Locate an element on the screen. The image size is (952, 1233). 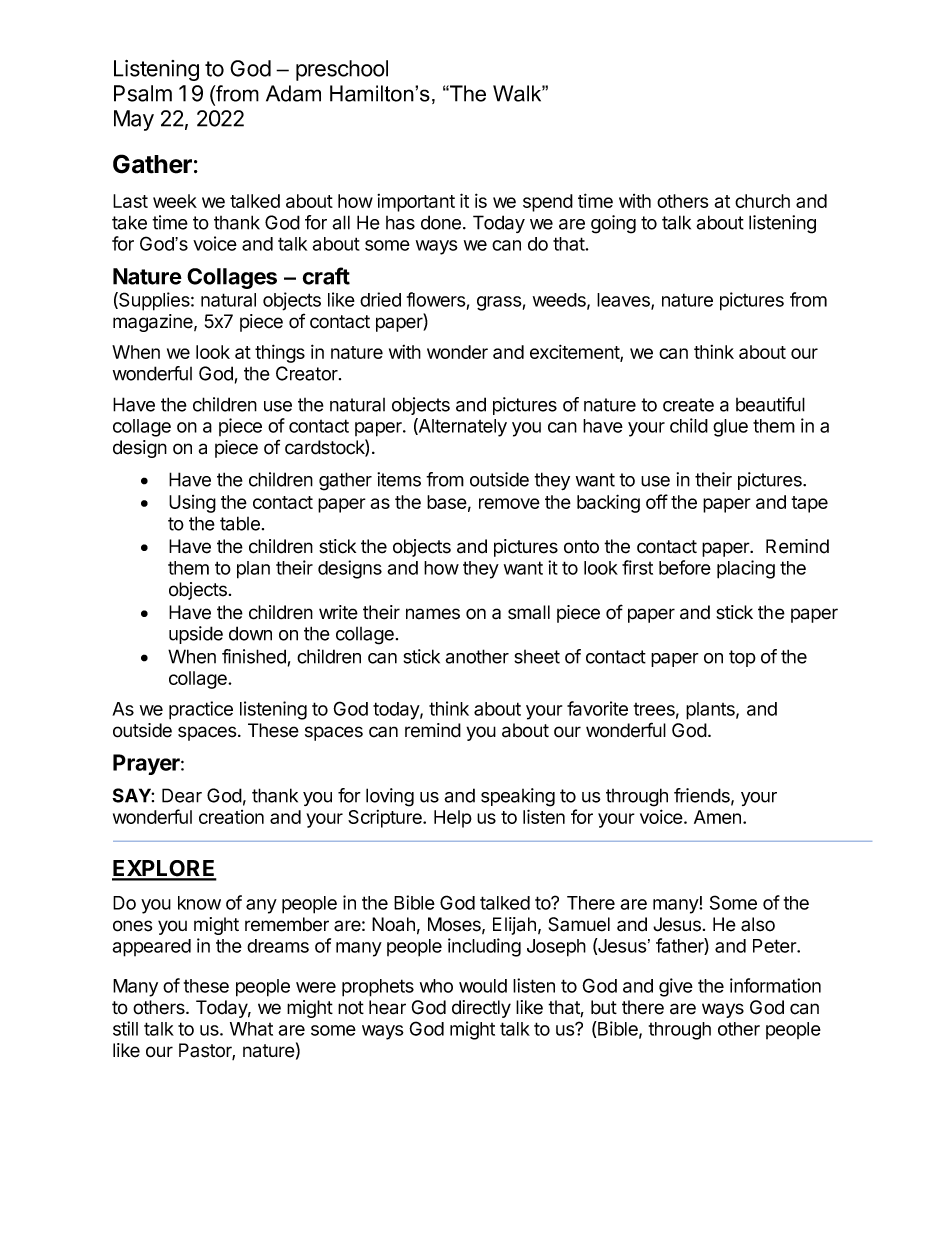
base is located at coordinates (447, 502).
